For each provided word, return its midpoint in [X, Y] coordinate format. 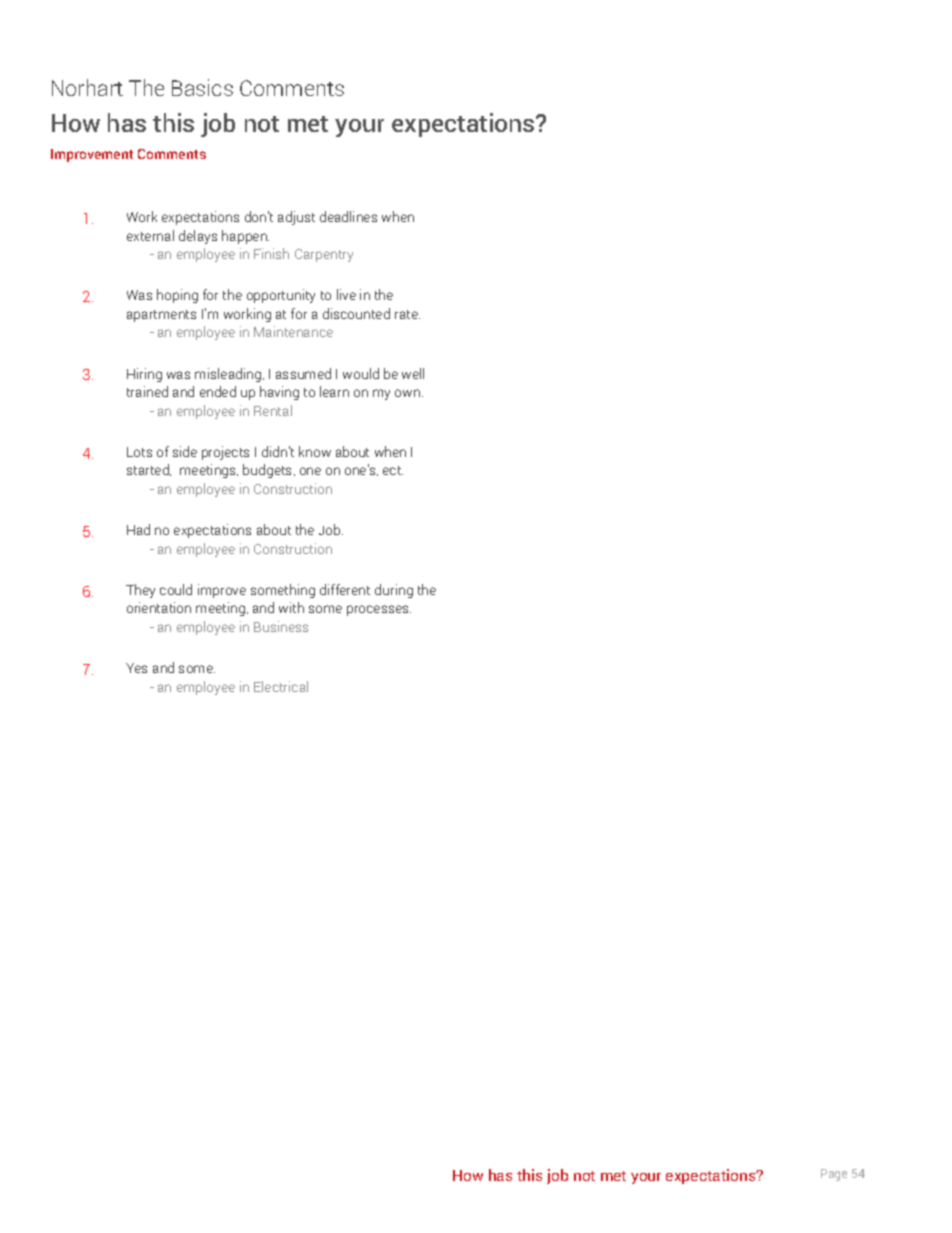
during [394, 591]
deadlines [348, 216]
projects [225, 453]
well [413, 373]
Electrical [281, 686]
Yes [136, 668]
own [409, 393]
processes [379, 610]
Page [834, 1175]
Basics [202, 87]
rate [407, 314]
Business [281, 626]
